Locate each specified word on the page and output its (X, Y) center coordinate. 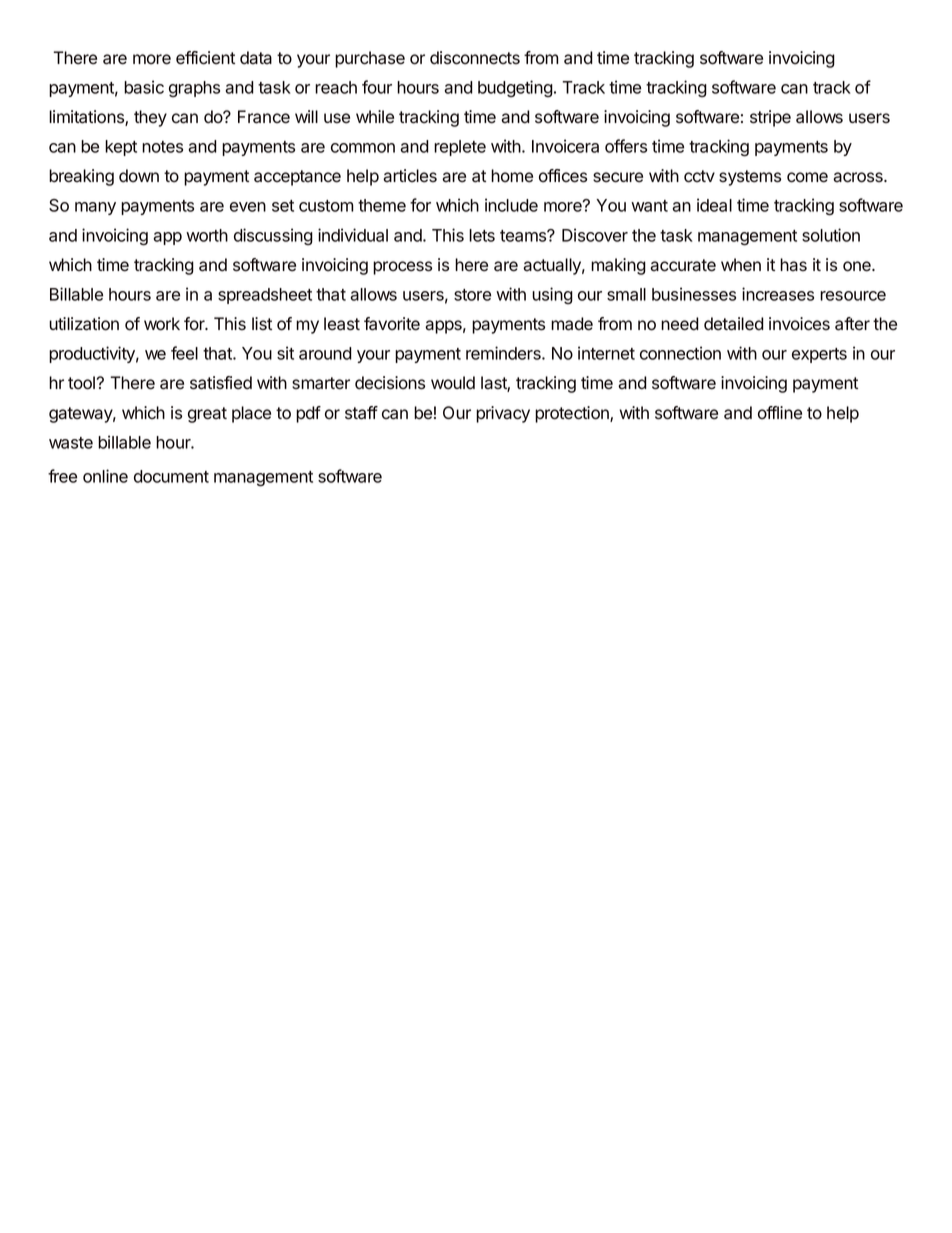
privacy (503, 414)
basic (144, 87)
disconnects (475, 58)
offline (780, 413)
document (171, 476)
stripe (770, 118)
